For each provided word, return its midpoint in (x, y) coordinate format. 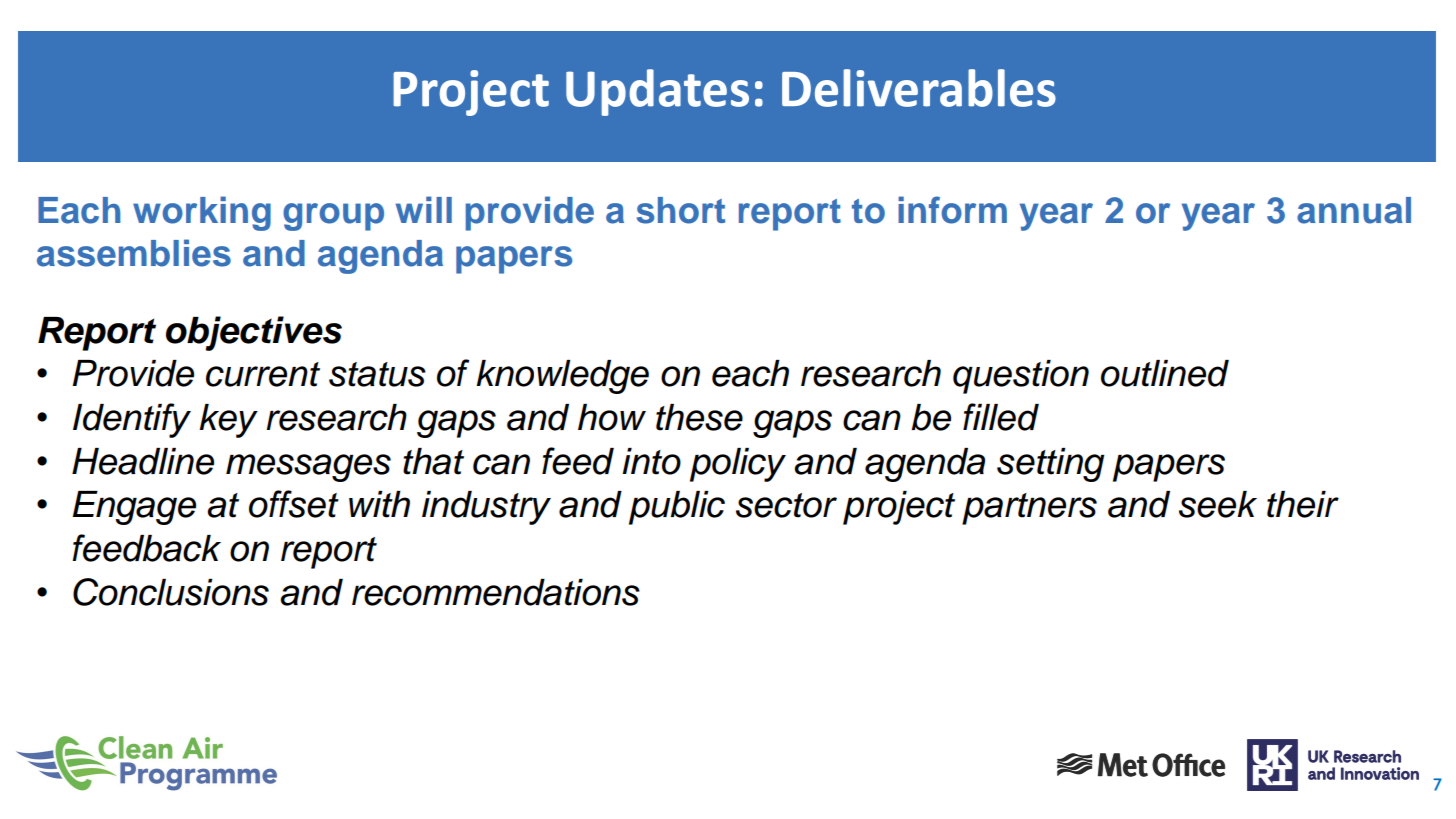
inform (952, 210)
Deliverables (919, 88)
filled (1001, 417)
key (228, 421)
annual (1354, 210)
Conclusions (171, 592)
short (681, 210)
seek (1218, 504)
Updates (657, 92)
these (699, 417)
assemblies (134, 253)
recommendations (496, 592)
